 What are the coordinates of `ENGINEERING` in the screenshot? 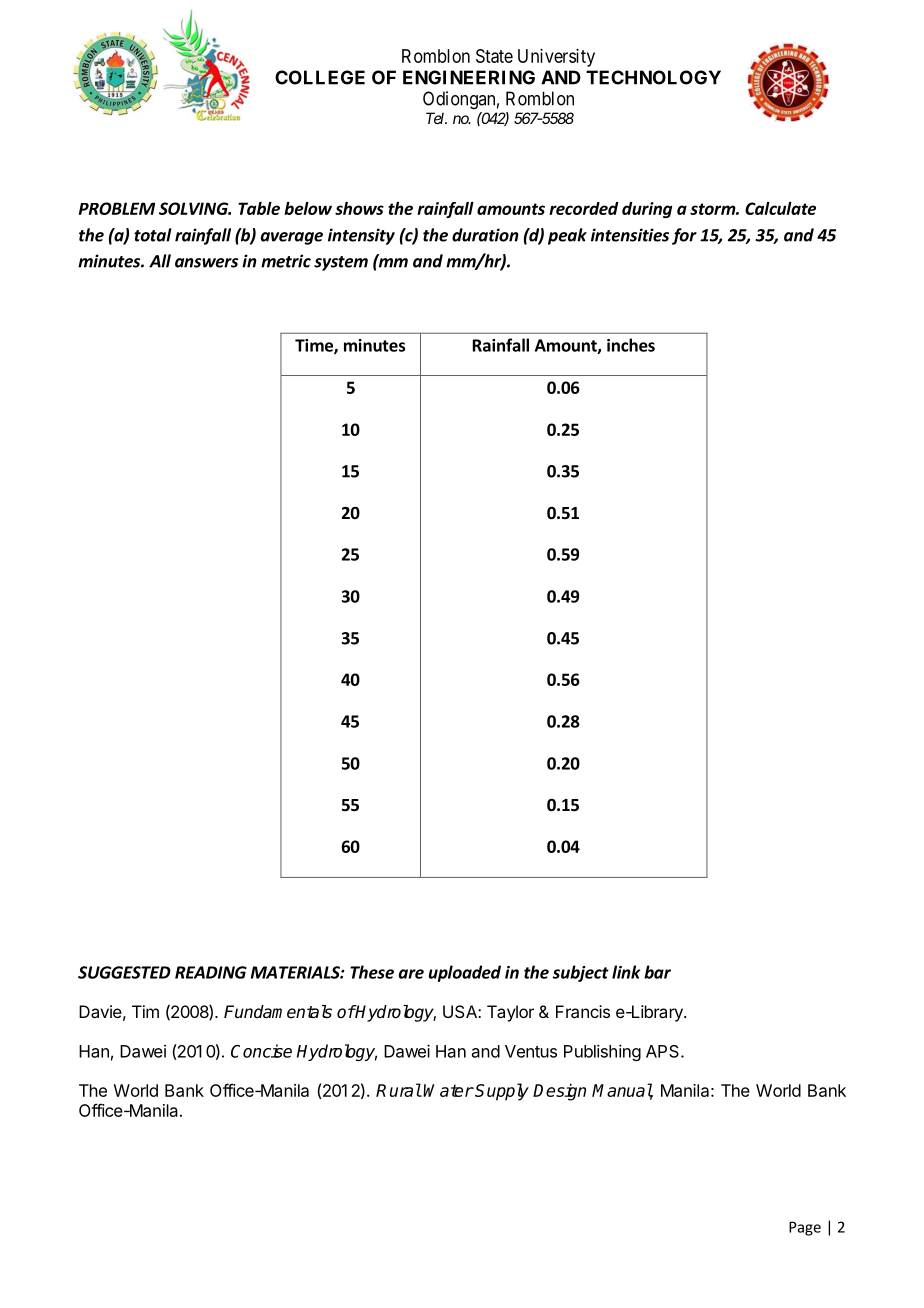 It's located at (469, 77).
